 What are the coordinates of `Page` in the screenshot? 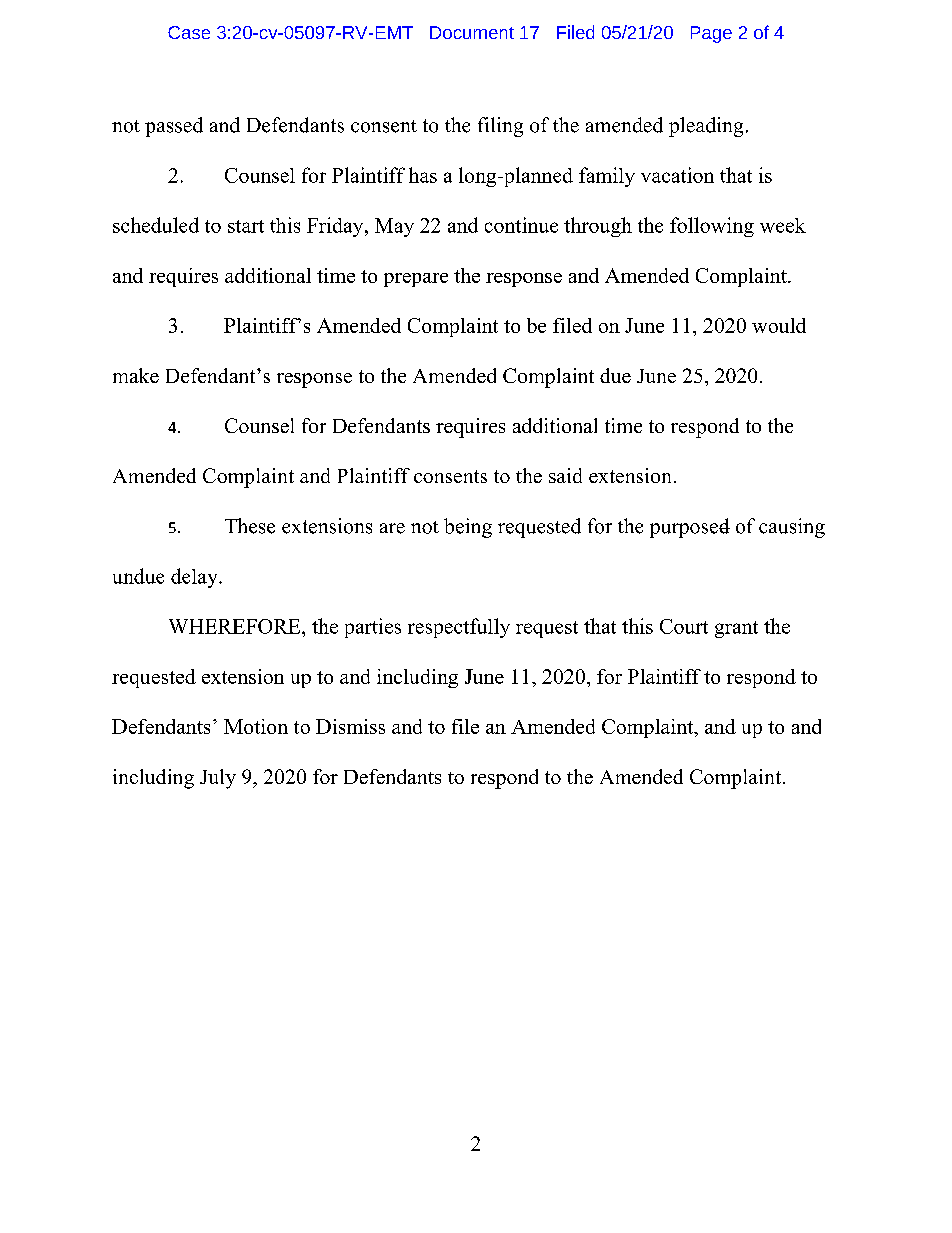 It's located at (711, 34).
